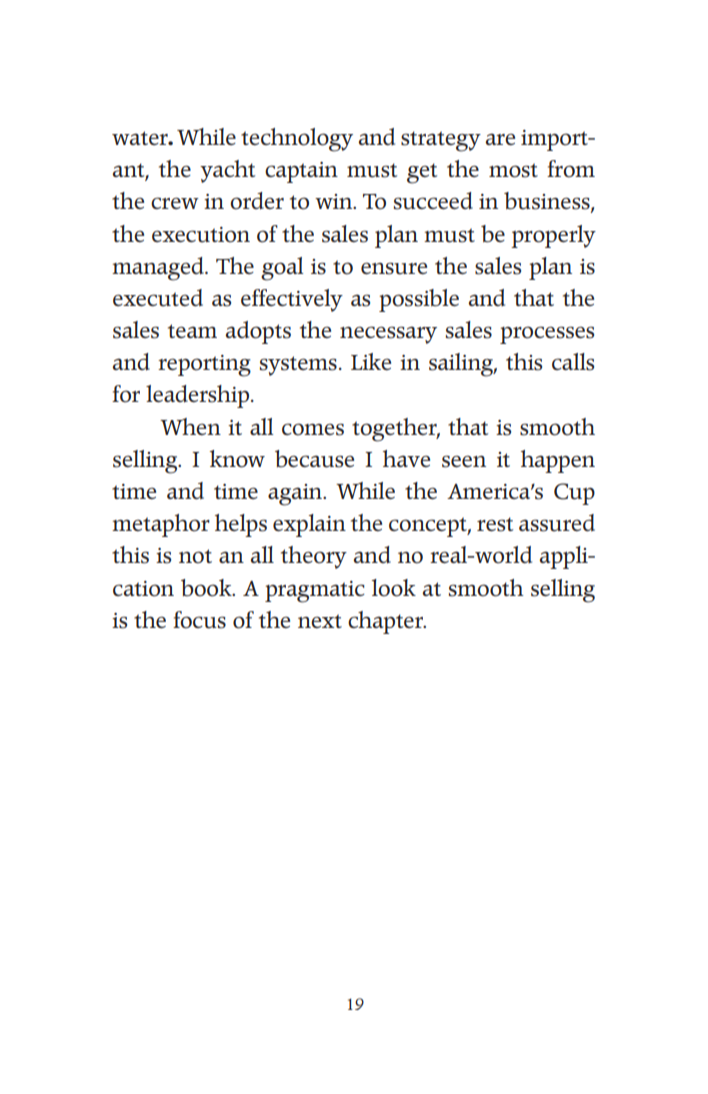 This document has width=708, height=1094. What do you see at coordinates (573, 362) in the document?
I see `calls` at bounding box center [573, 362].
